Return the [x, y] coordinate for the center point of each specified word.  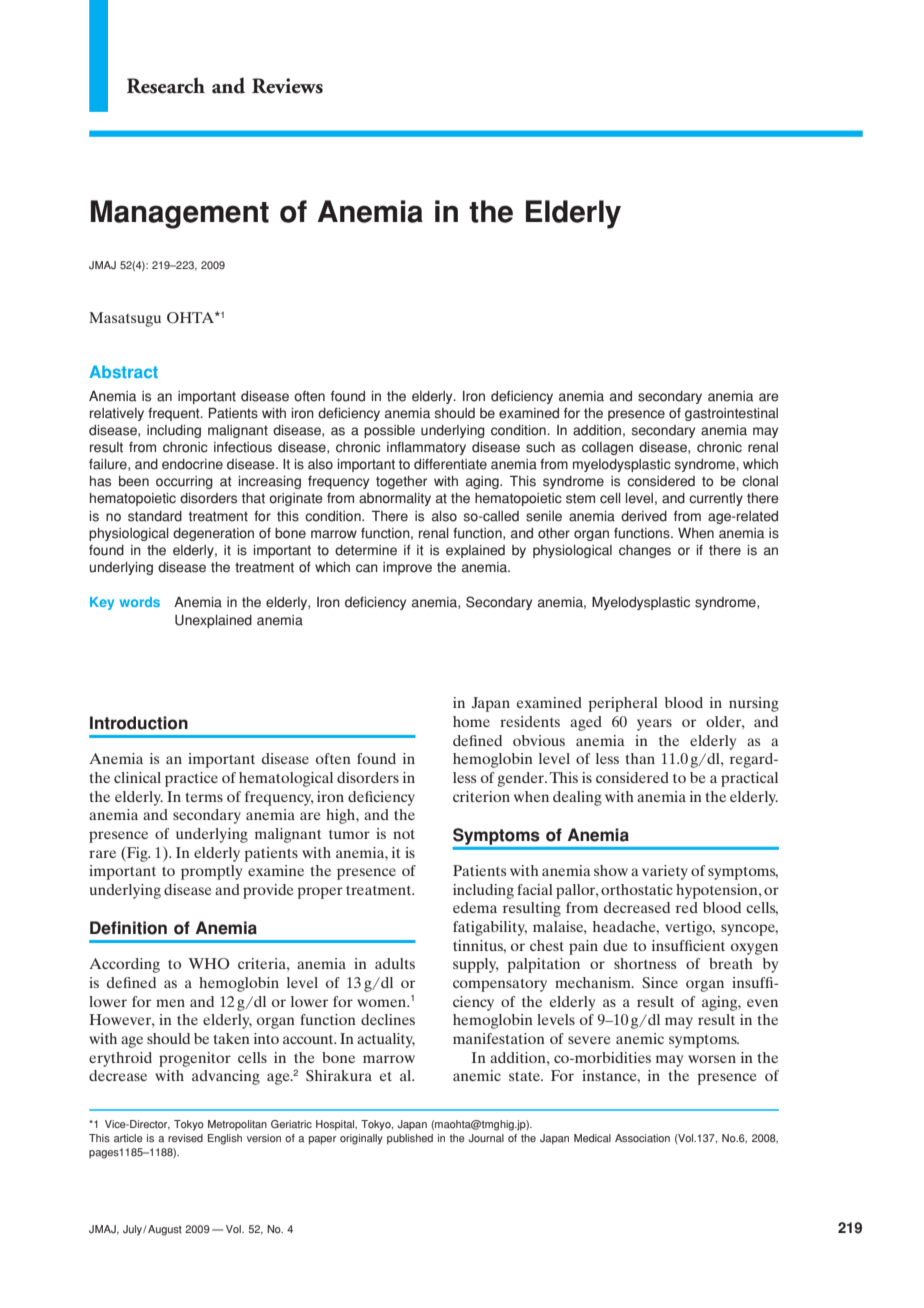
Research [166, 85]
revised [185, 1138]
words [140, 602]
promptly [211, 872]
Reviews [287, 86]
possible [389, 431]
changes [645, 551]
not [404, 834]
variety [665, 872]
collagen [607, 448]
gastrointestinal [731, 414]
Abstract [123, 371]
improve [407, 568]
